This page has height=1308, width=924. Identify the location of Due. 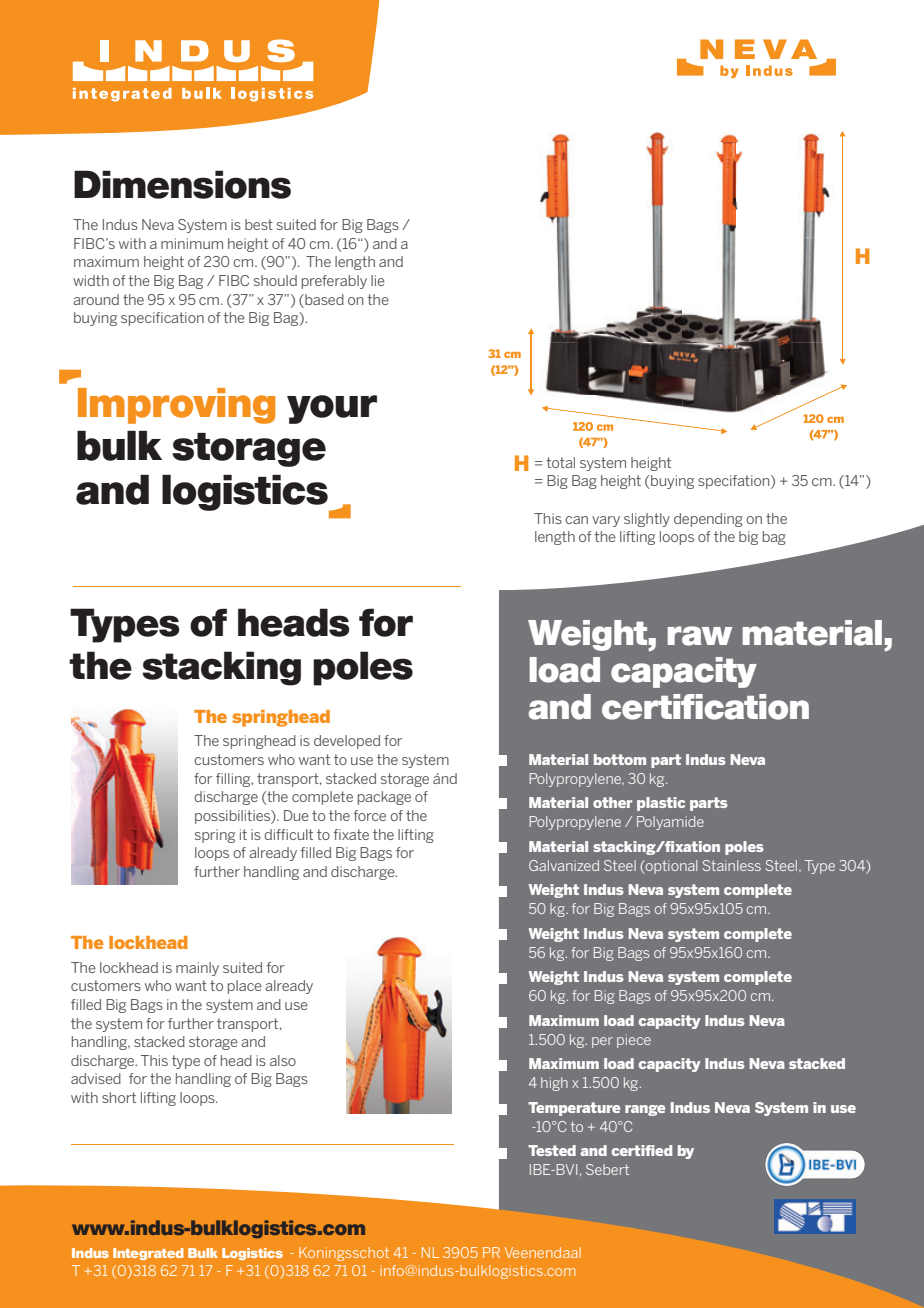
(296, 815).
